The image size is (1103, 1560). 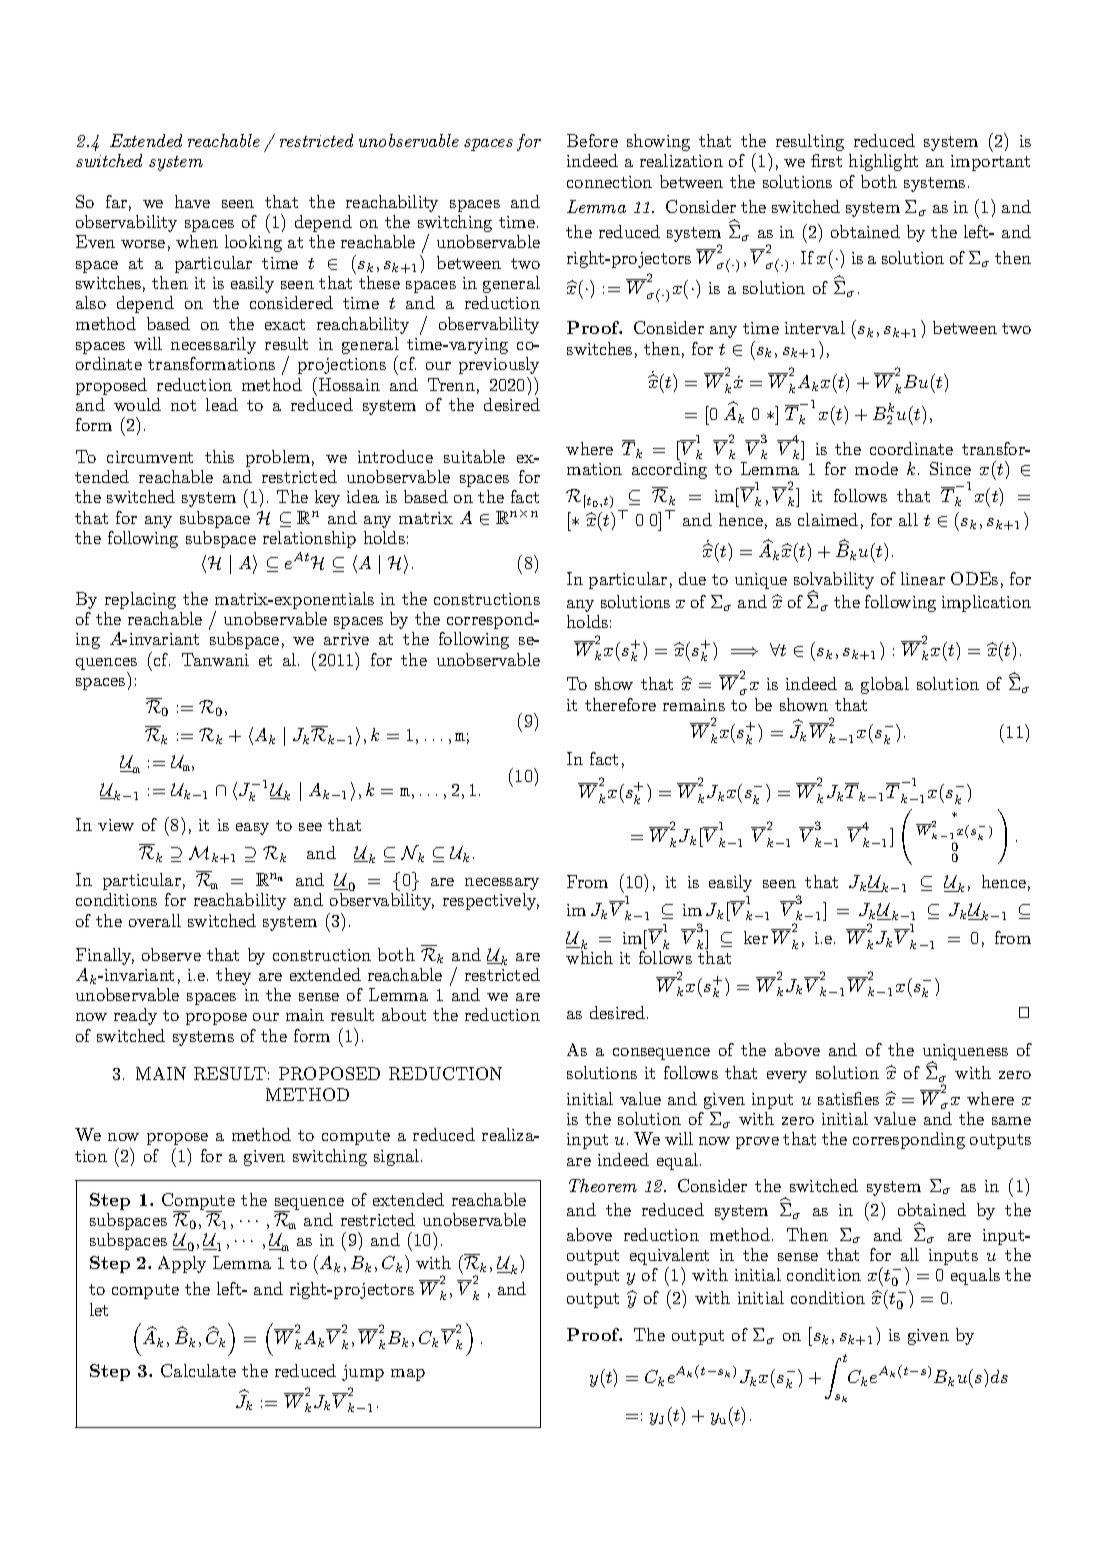 I want to click on Before, so click(x=592, y=140).
